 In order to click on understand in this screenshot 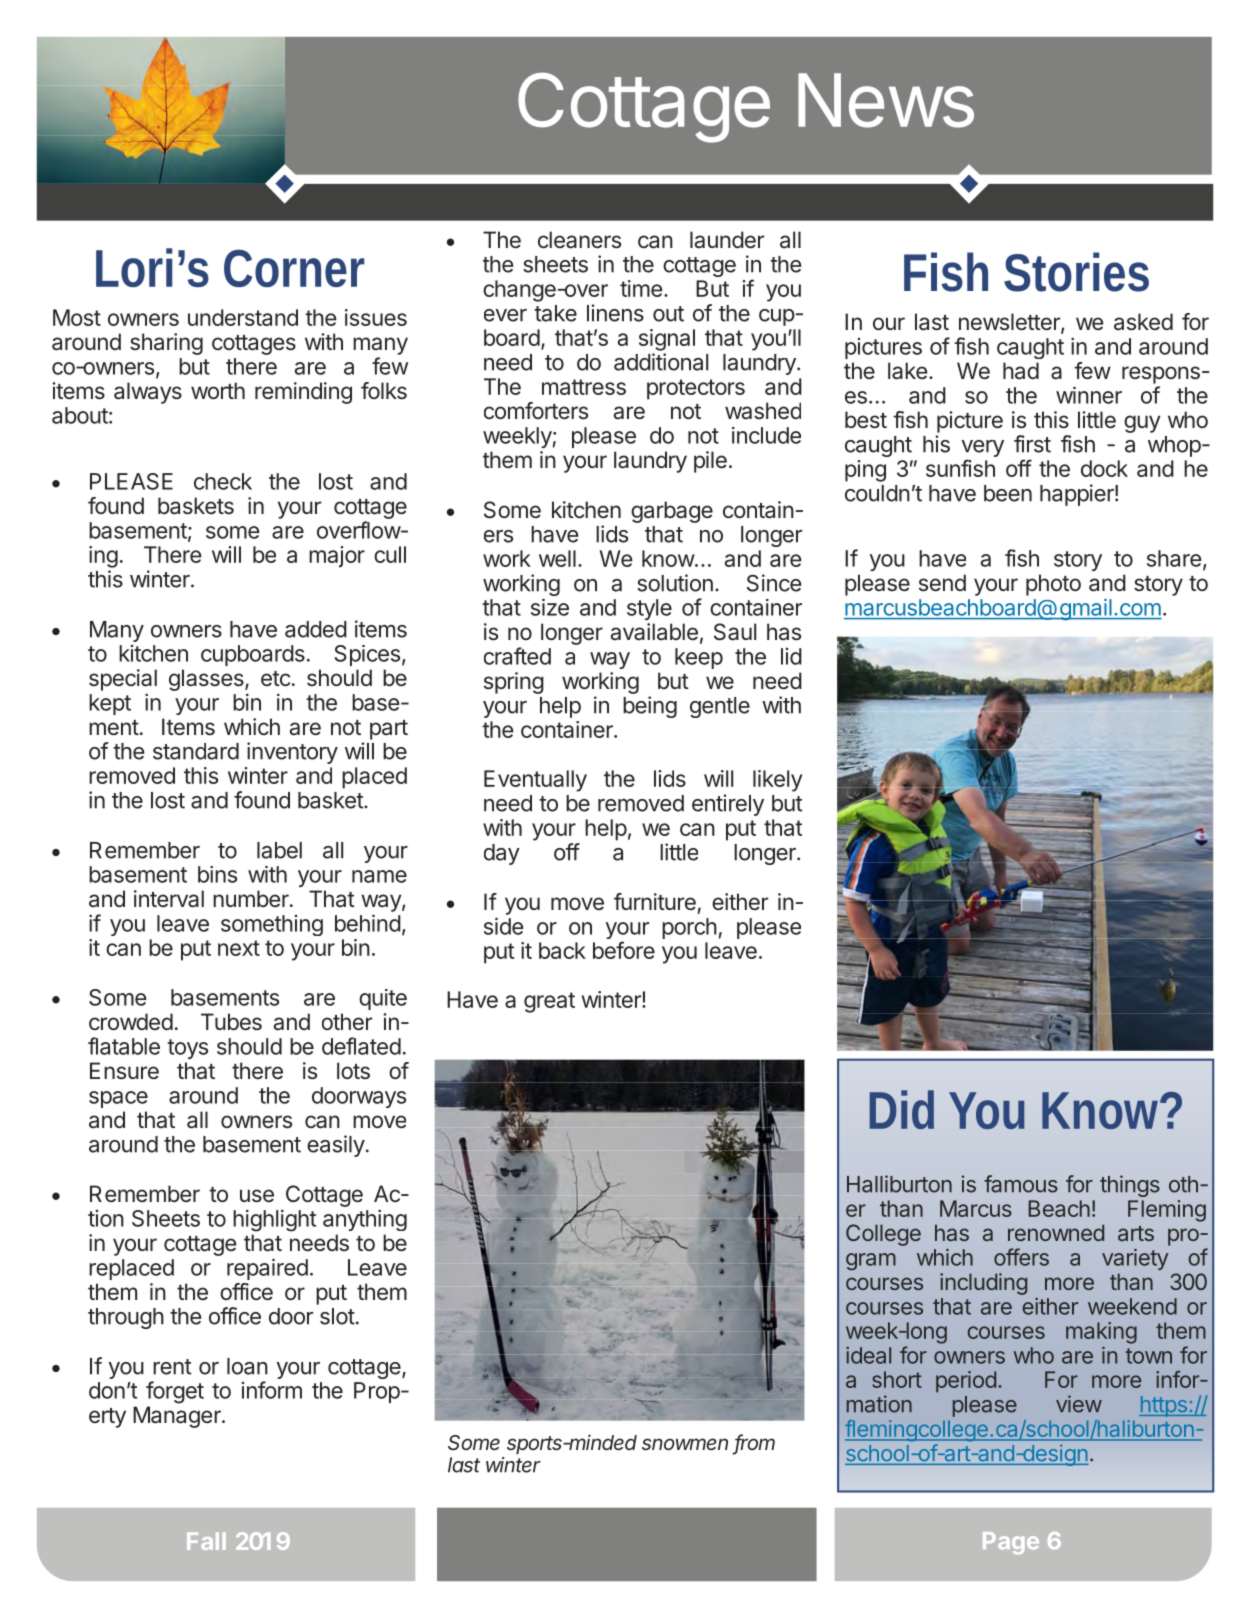, I will do `click(243, 317)`.
